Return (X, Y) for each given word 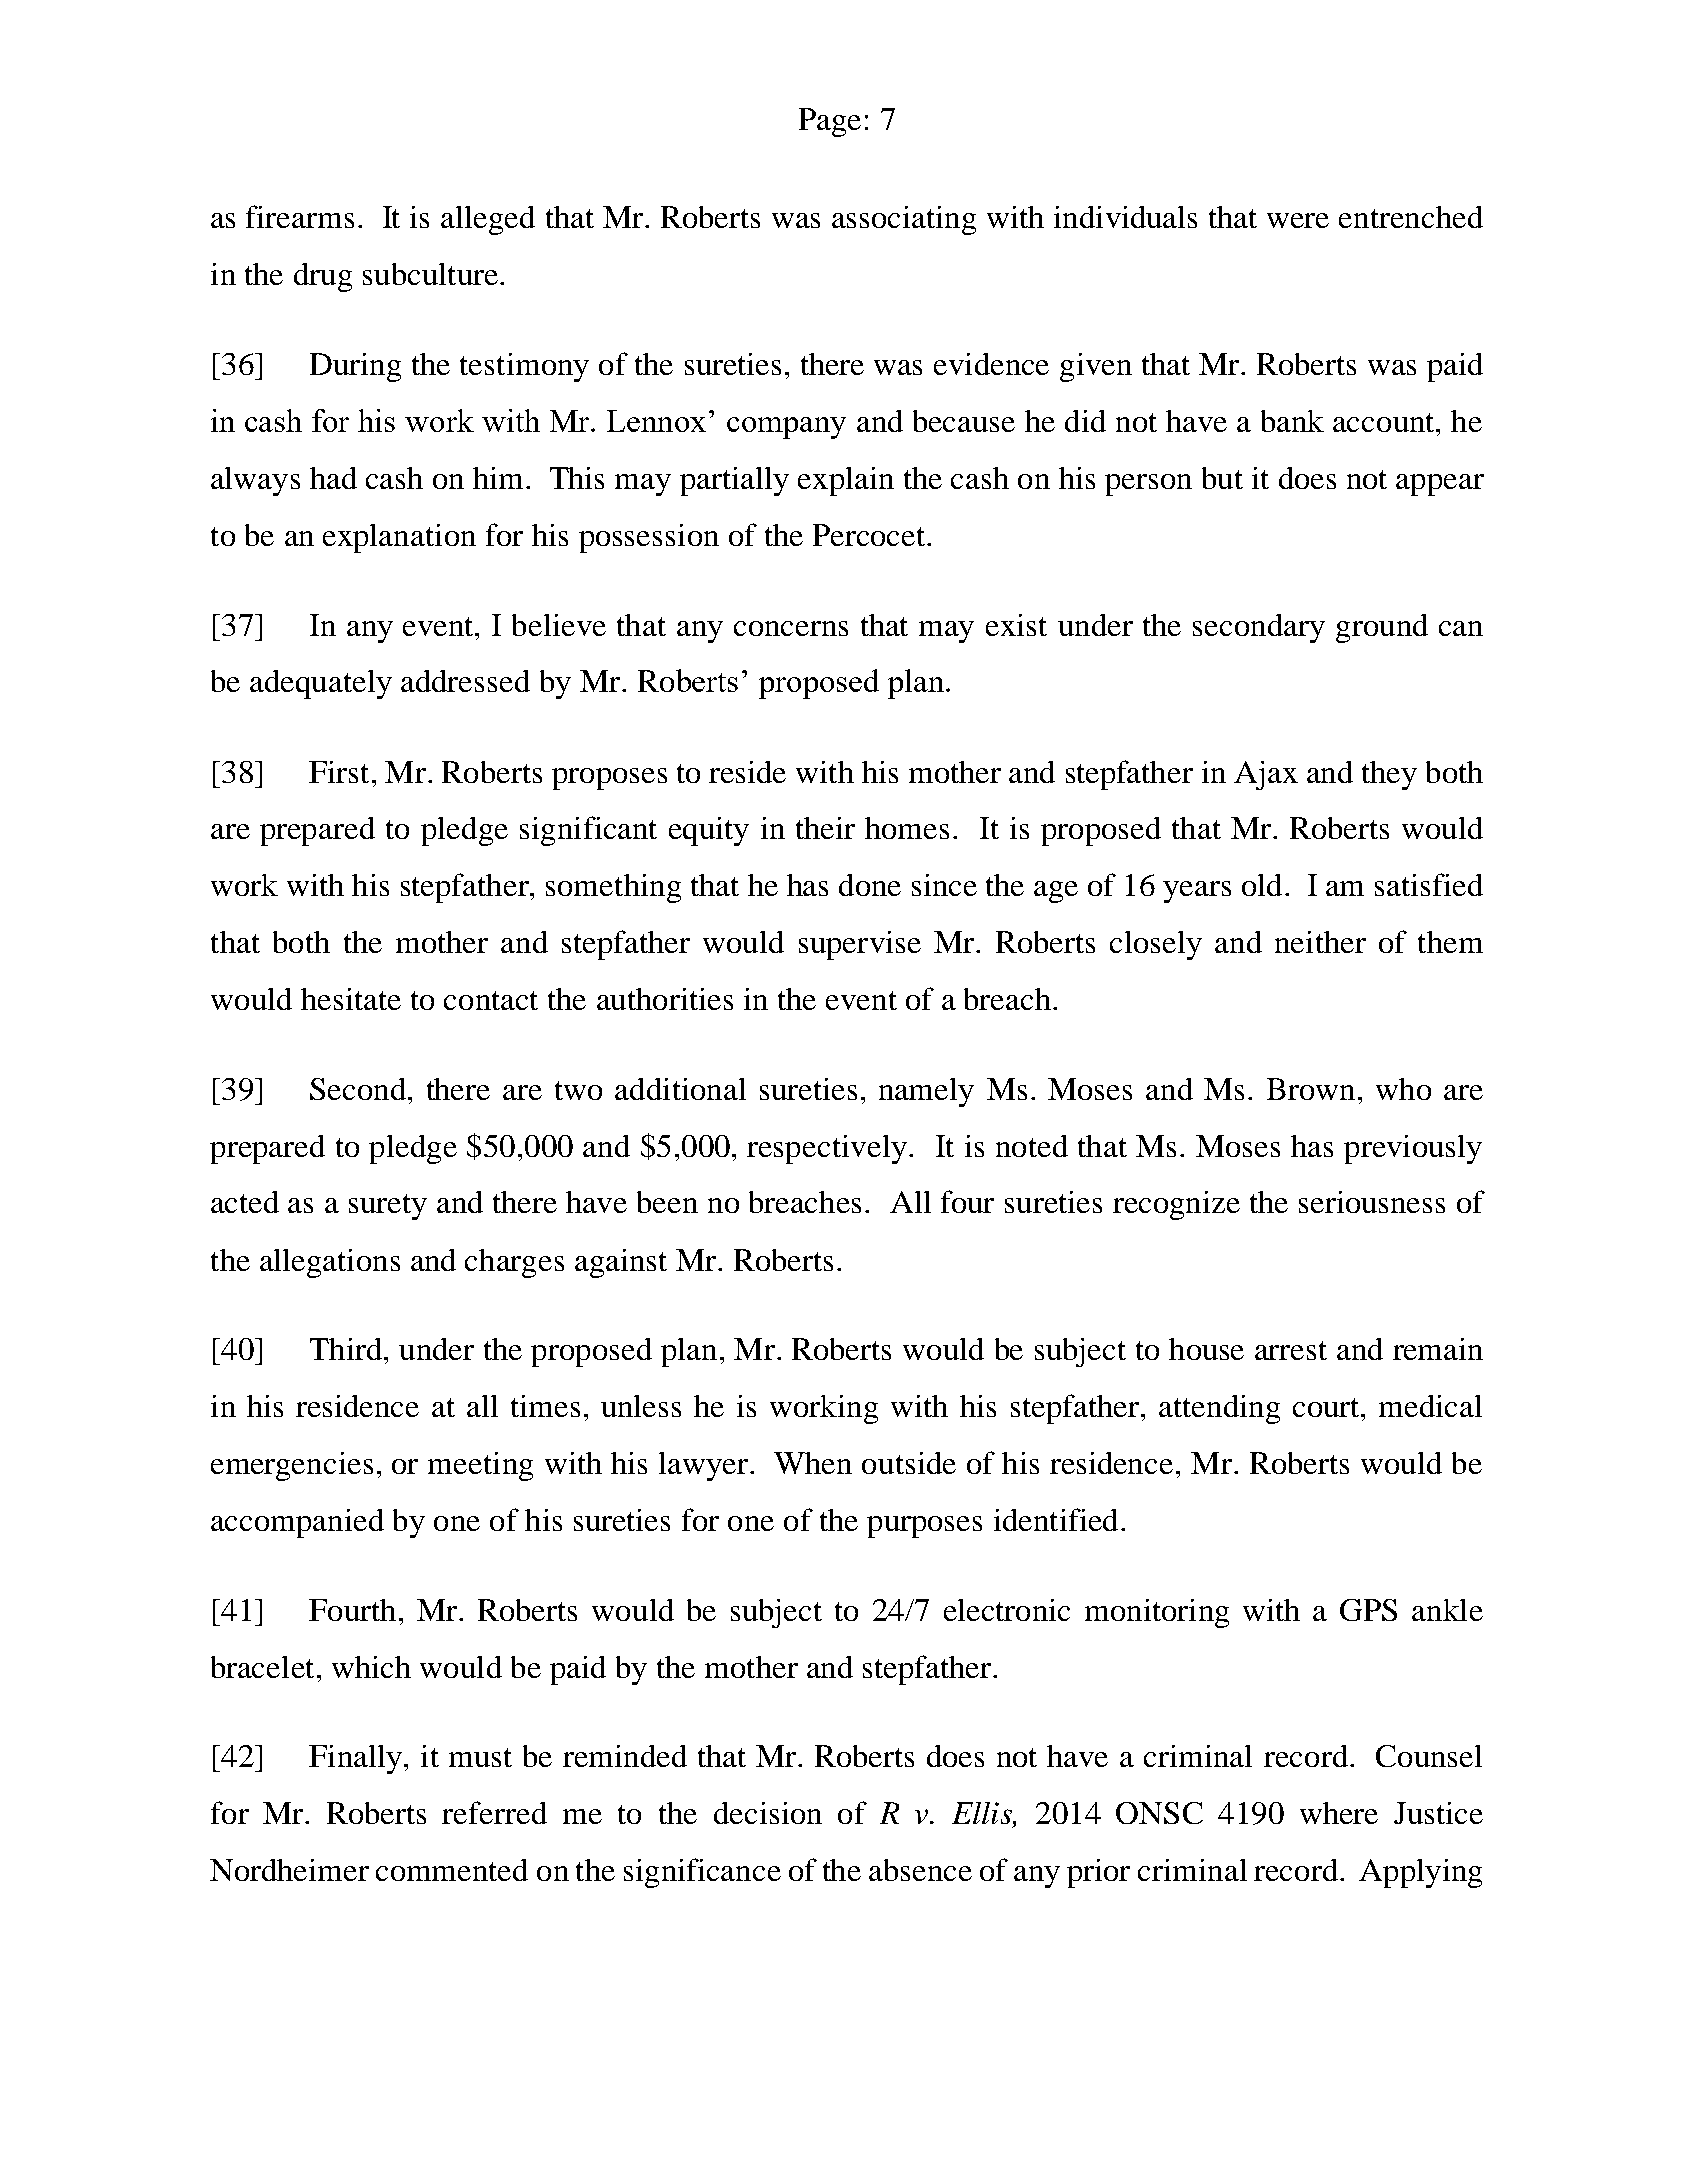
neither (1320, 942)
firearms (300, 216)
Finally (355, 1759)
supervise (860, 945)
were (1298, 220)
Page (830, 122)
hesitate (351, 999)
